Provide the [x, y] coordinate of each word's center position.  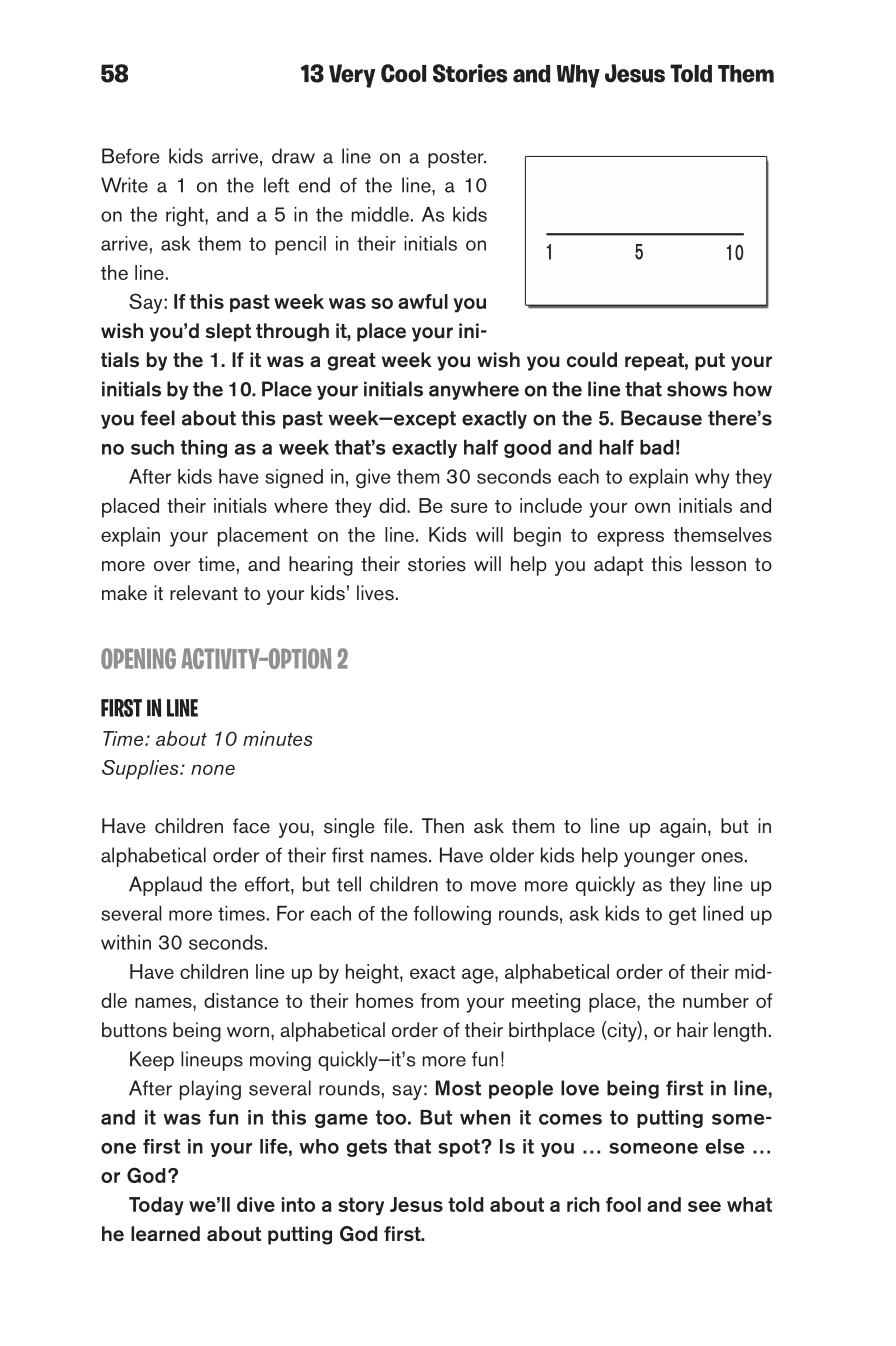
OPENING [138, 658]
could [592, 360]
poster [457, 159]
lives [375, 593]
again [683, 828]
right [186, 217]
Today [156, 1206]
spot [460, 1148]
